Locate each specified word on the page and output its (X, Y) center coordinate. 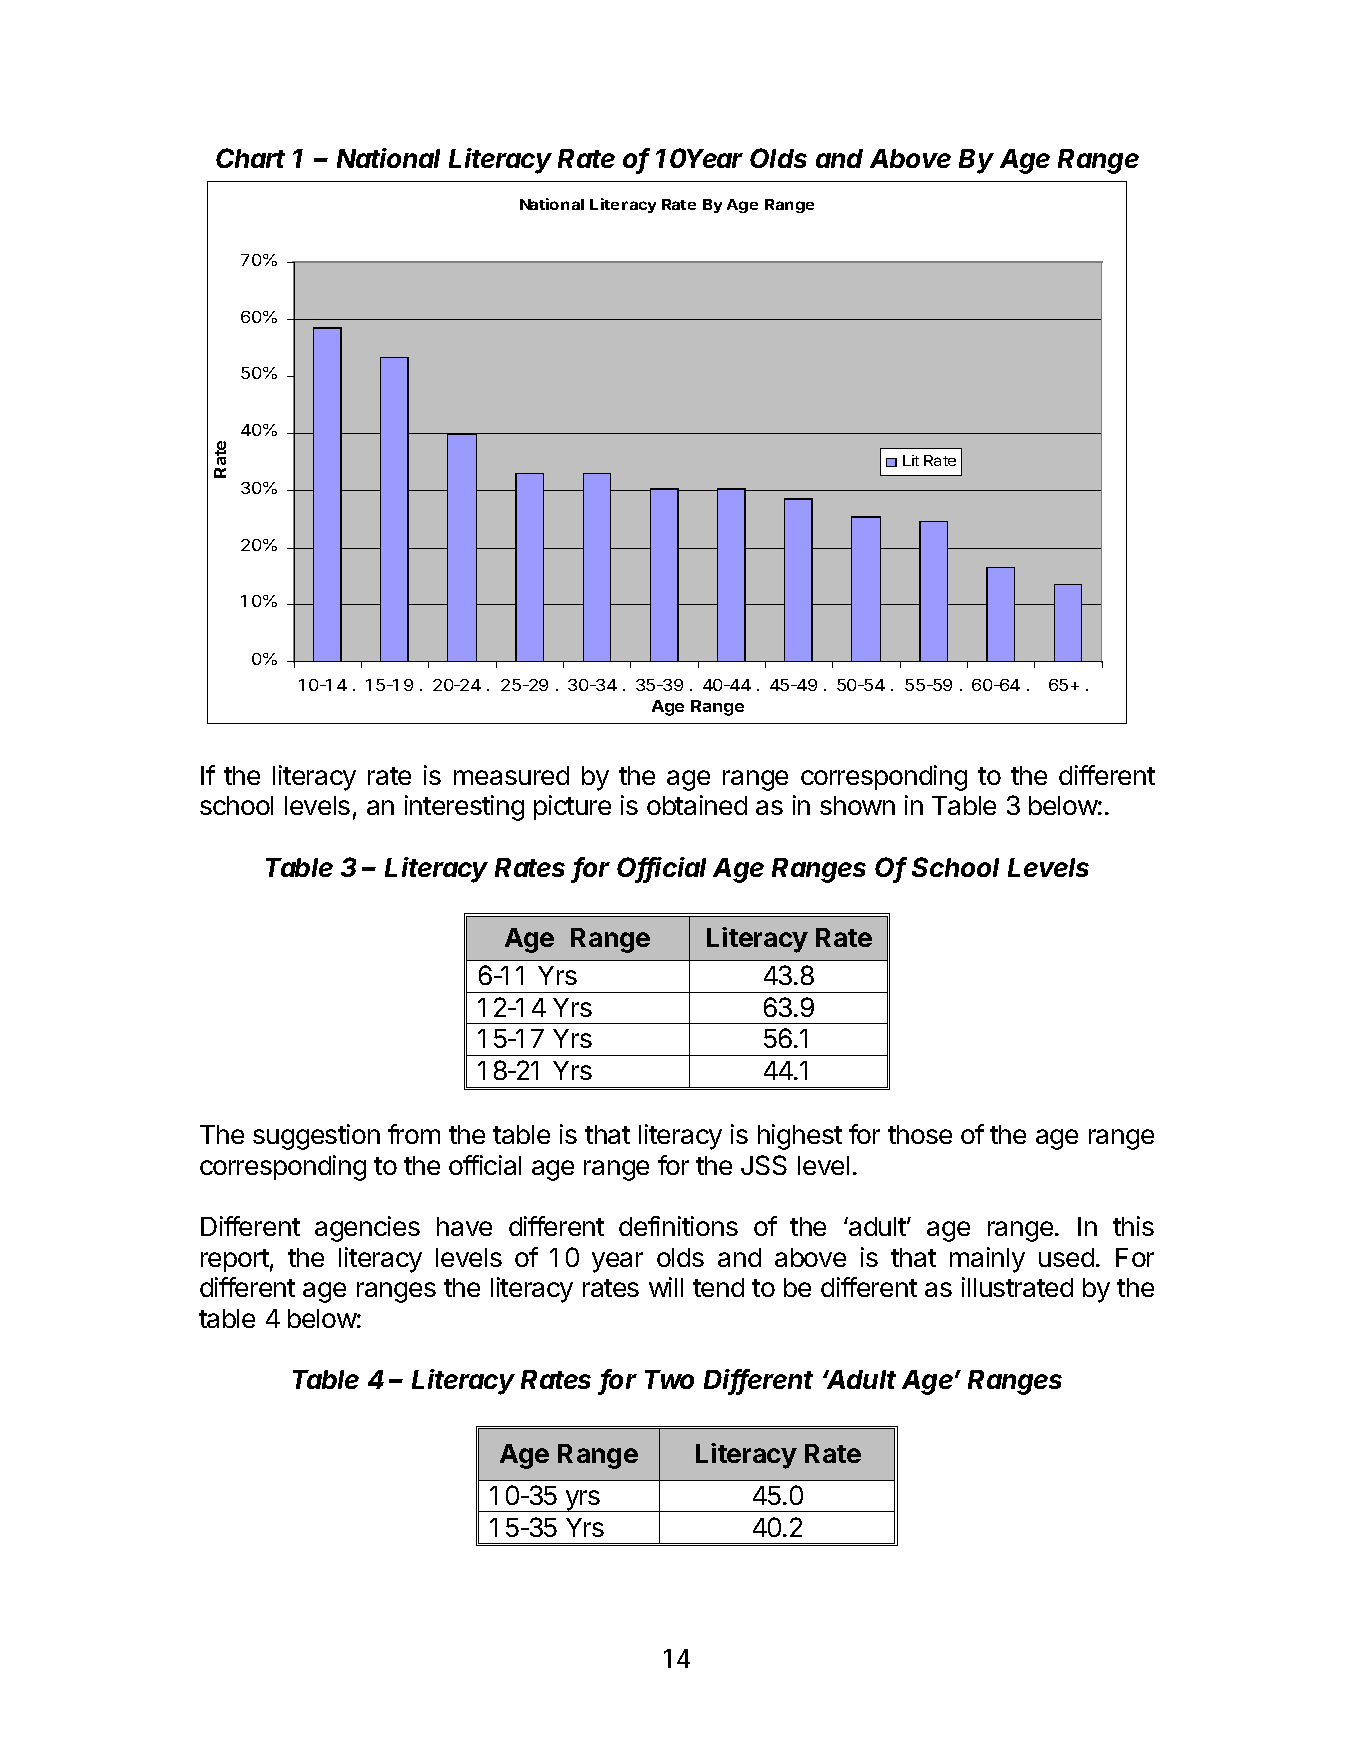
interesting (464, 808)
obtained (697, 805)
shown (857, 805)
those (920, 1134)
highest (800, 1137)
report (235, 1260)
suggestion (316, 1137)
